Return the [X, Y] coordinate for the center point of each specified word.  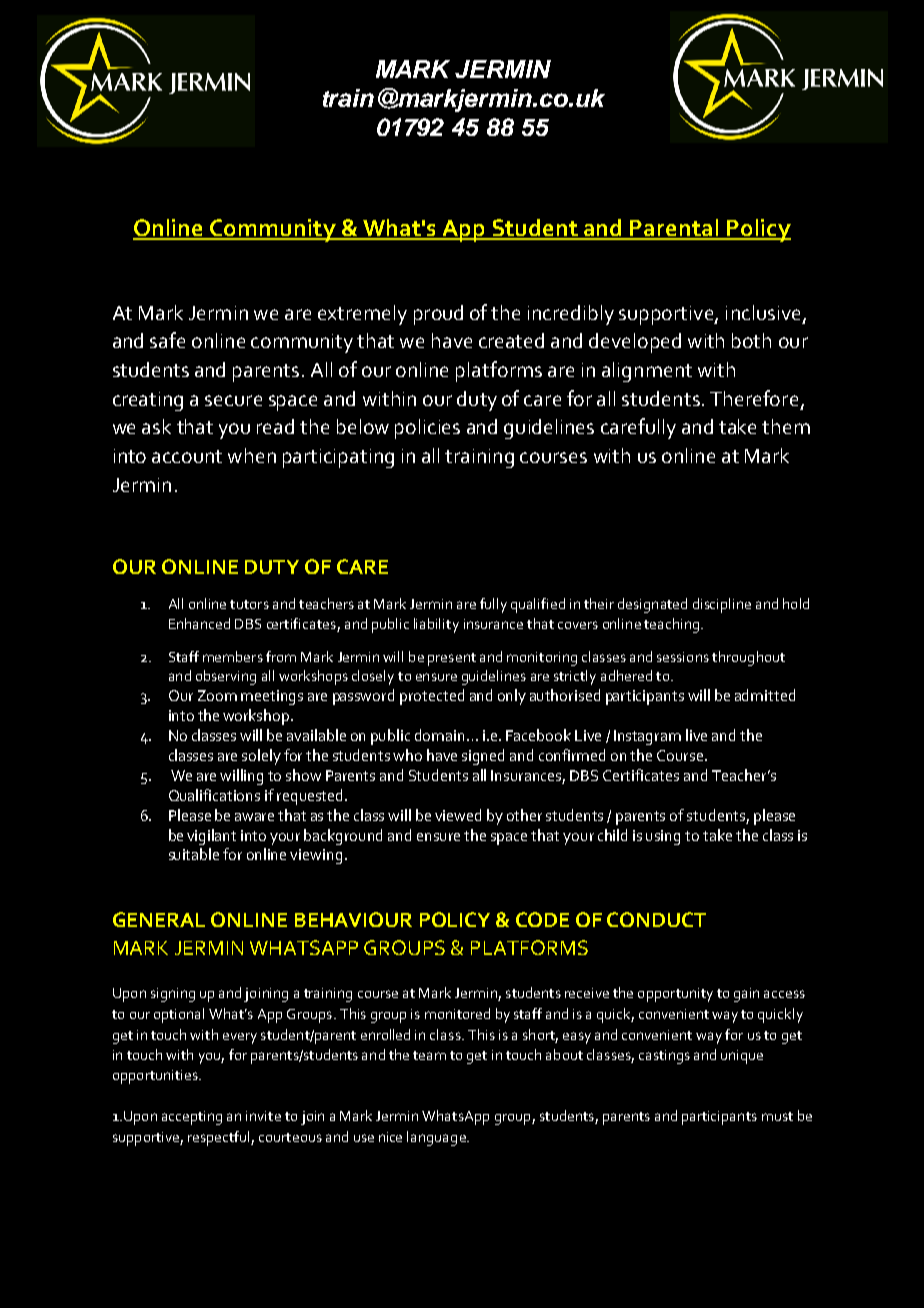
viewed [458, 815]
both [751, 340]
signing [173, 995]
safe [167, 340]
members [233, 656]
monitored [457, 1013]
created [511, 340]
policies [427, 429]
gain [746, 995]
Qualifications [214, 795]
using [663, 837]
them [786, 426]
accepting [192, 1118]
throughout [748, 658]
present [452, 659]
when [252, 455]
